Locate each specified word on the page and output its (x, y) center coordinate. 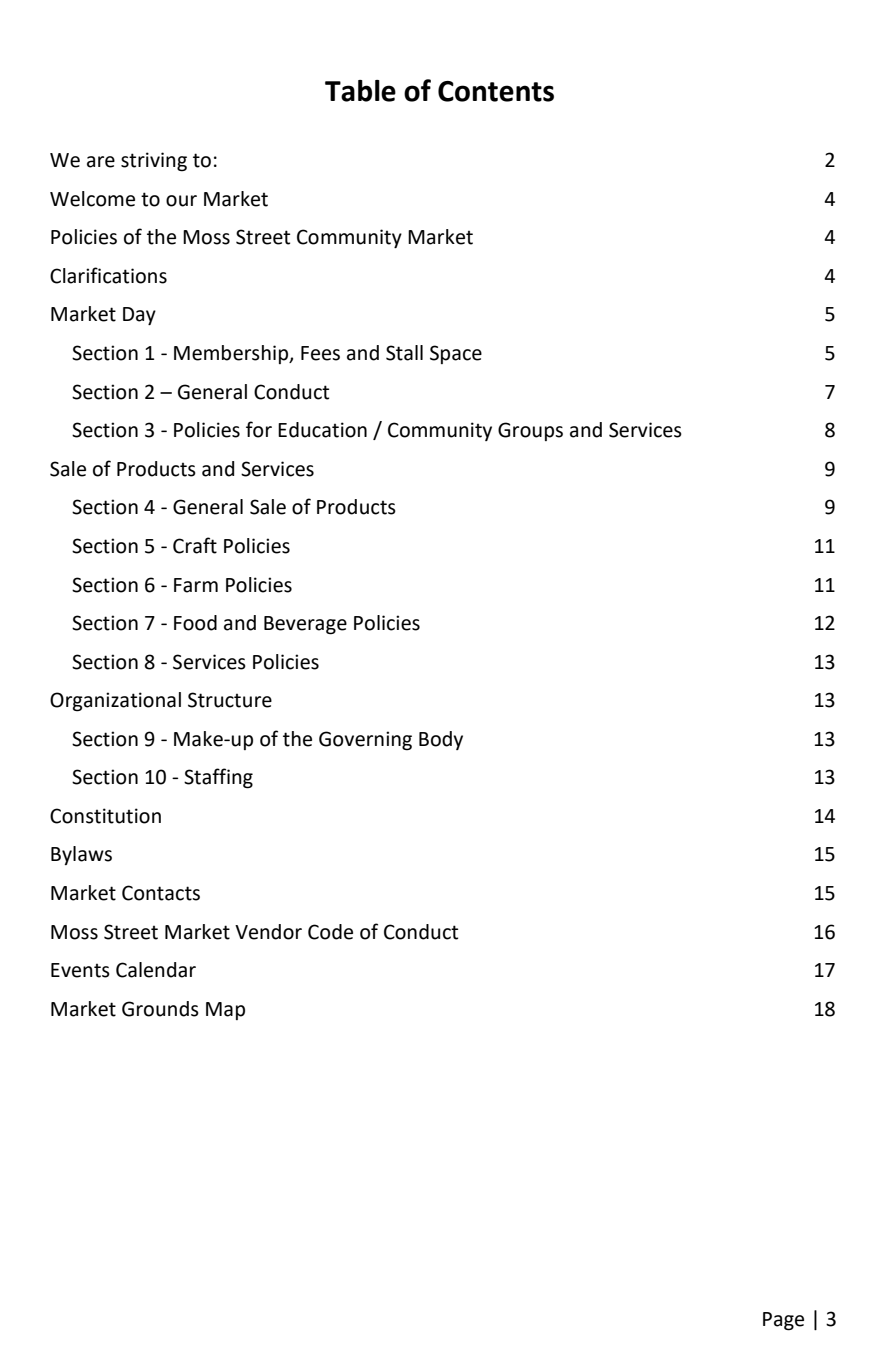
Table (360, 91)
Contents (496, 91)
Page (783, 1321)
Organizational (115, 702)
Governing (365, 741)
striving (154, 162)
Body (441, 740)
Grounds (160, 1009)
